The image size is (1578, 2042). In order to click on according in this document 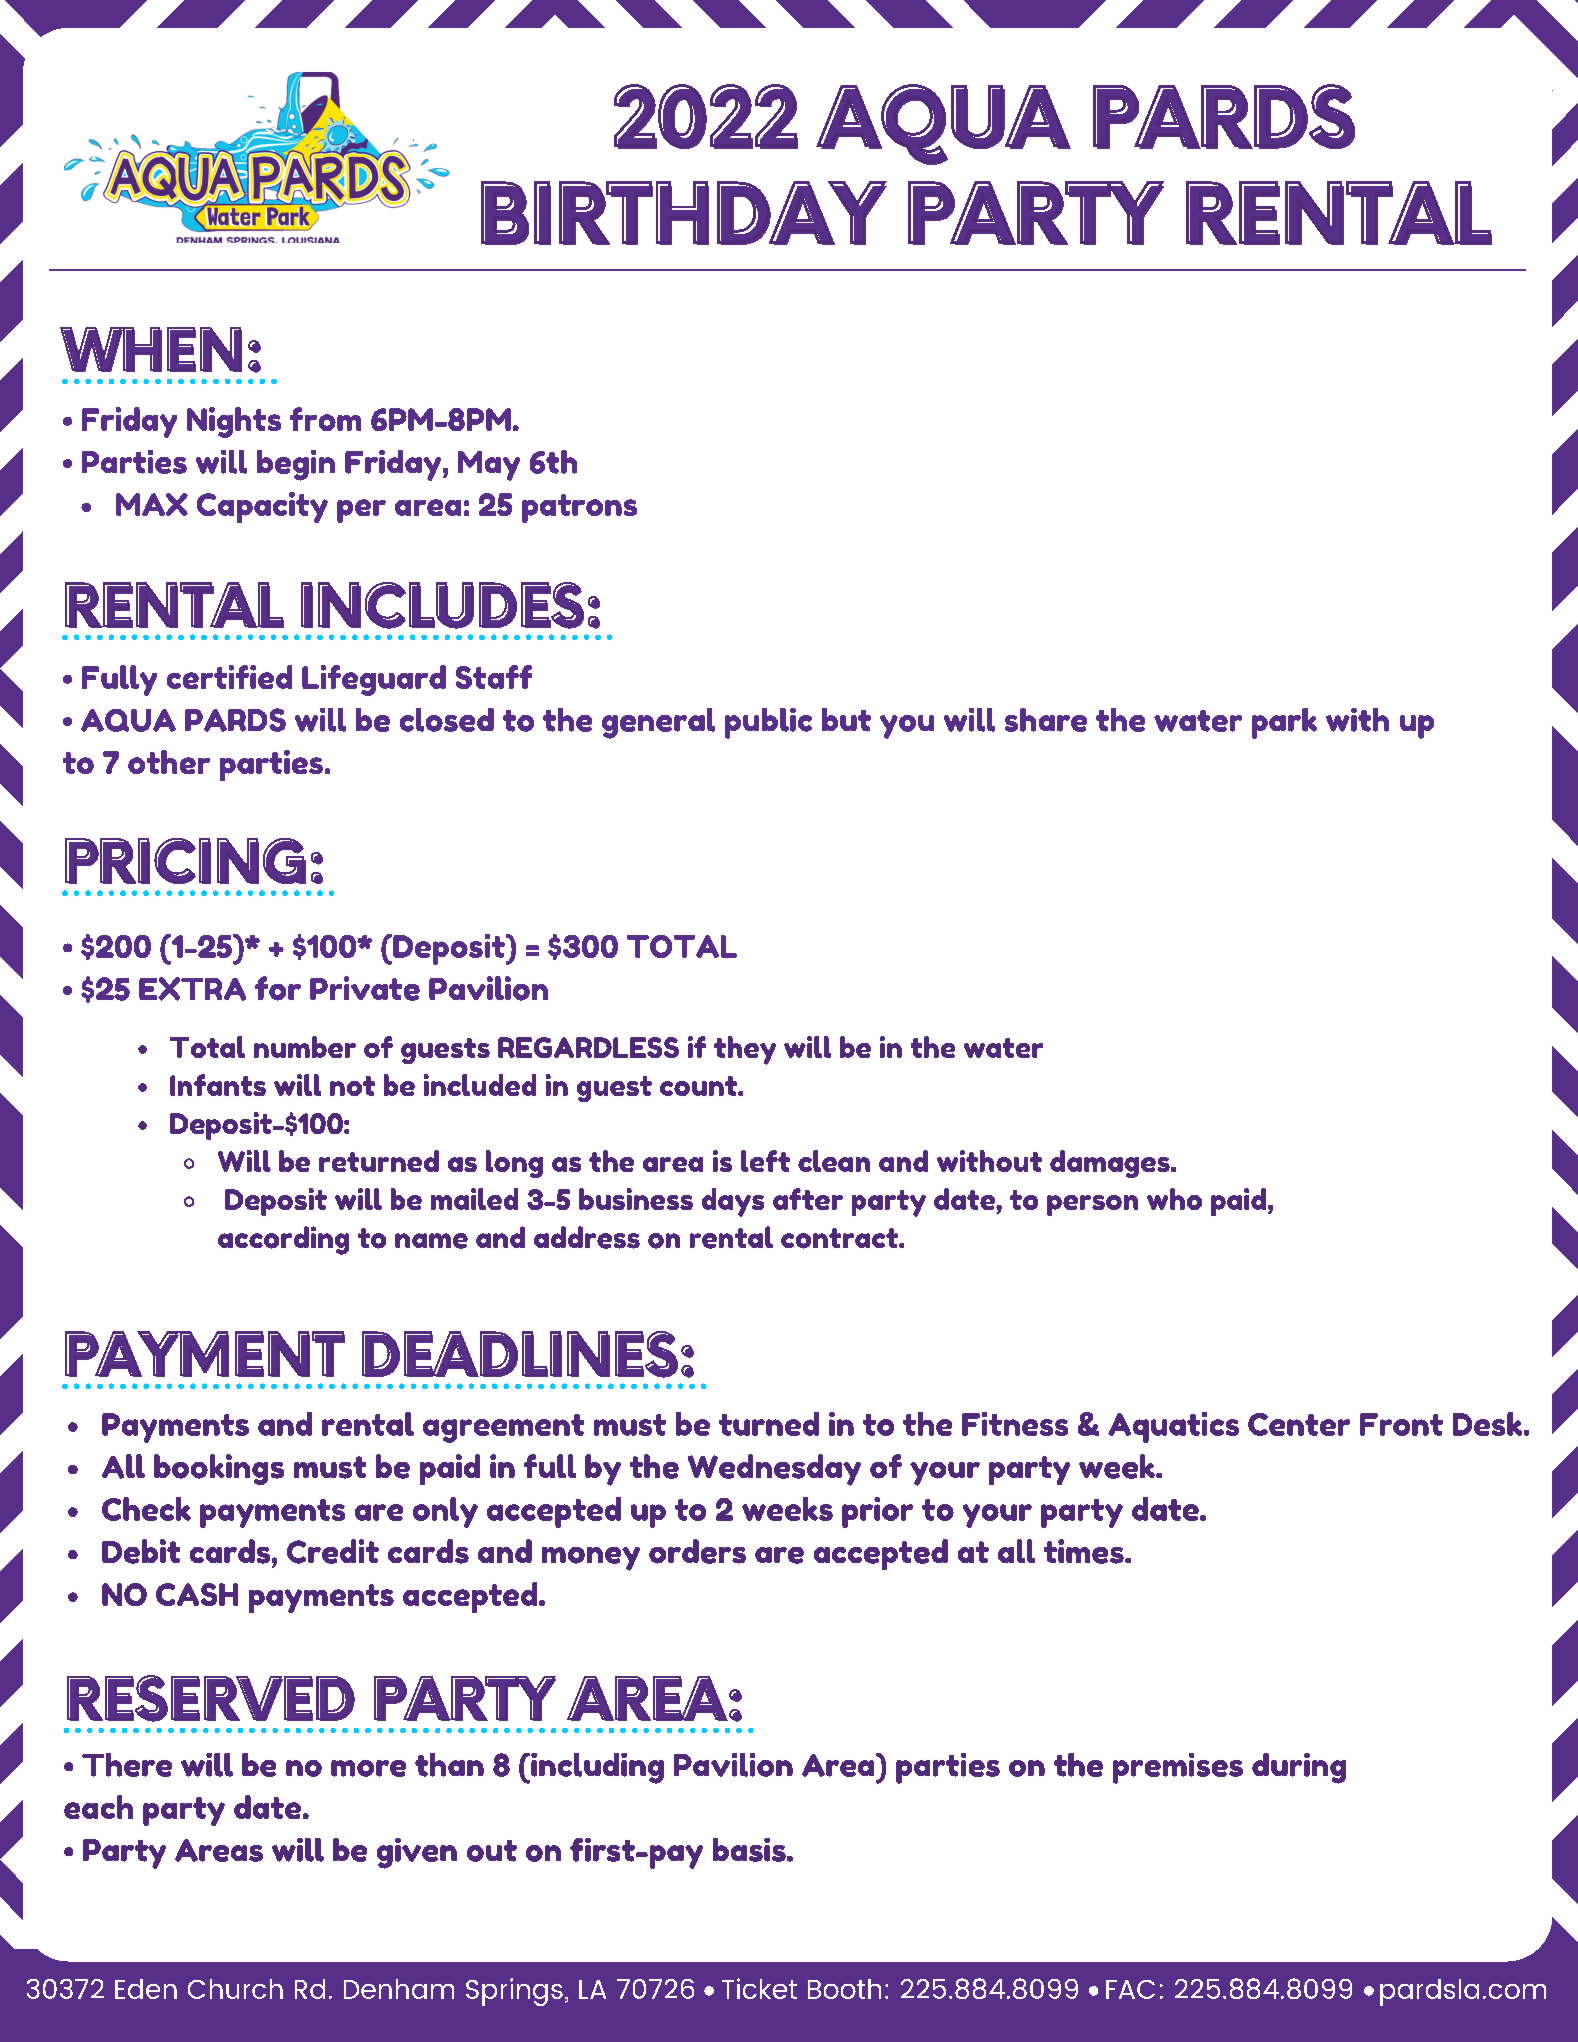, I will do `click(283, 1240)`.
